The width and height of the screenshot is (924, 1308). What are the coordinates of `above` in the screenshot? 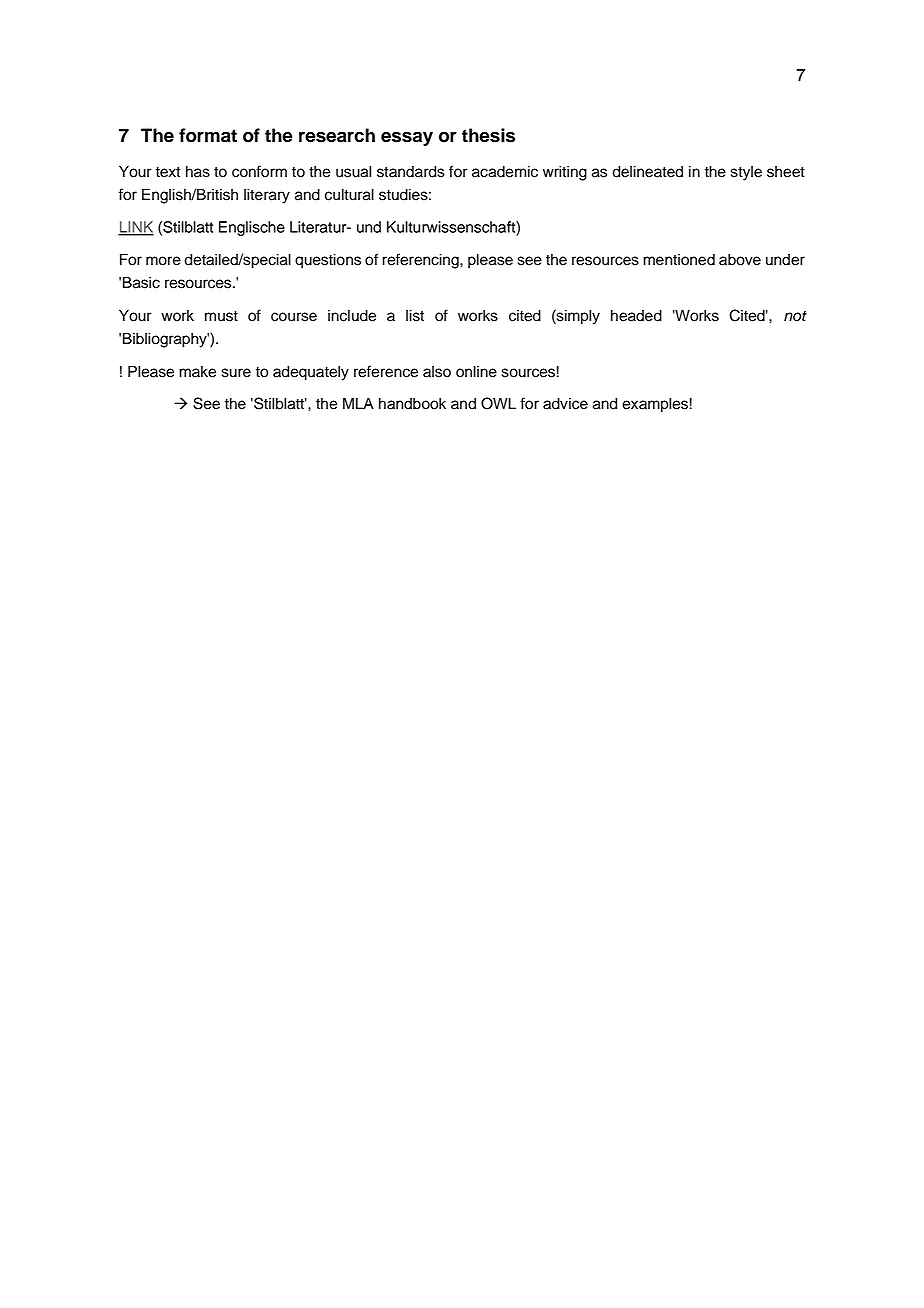 It's located at (740, 259).
